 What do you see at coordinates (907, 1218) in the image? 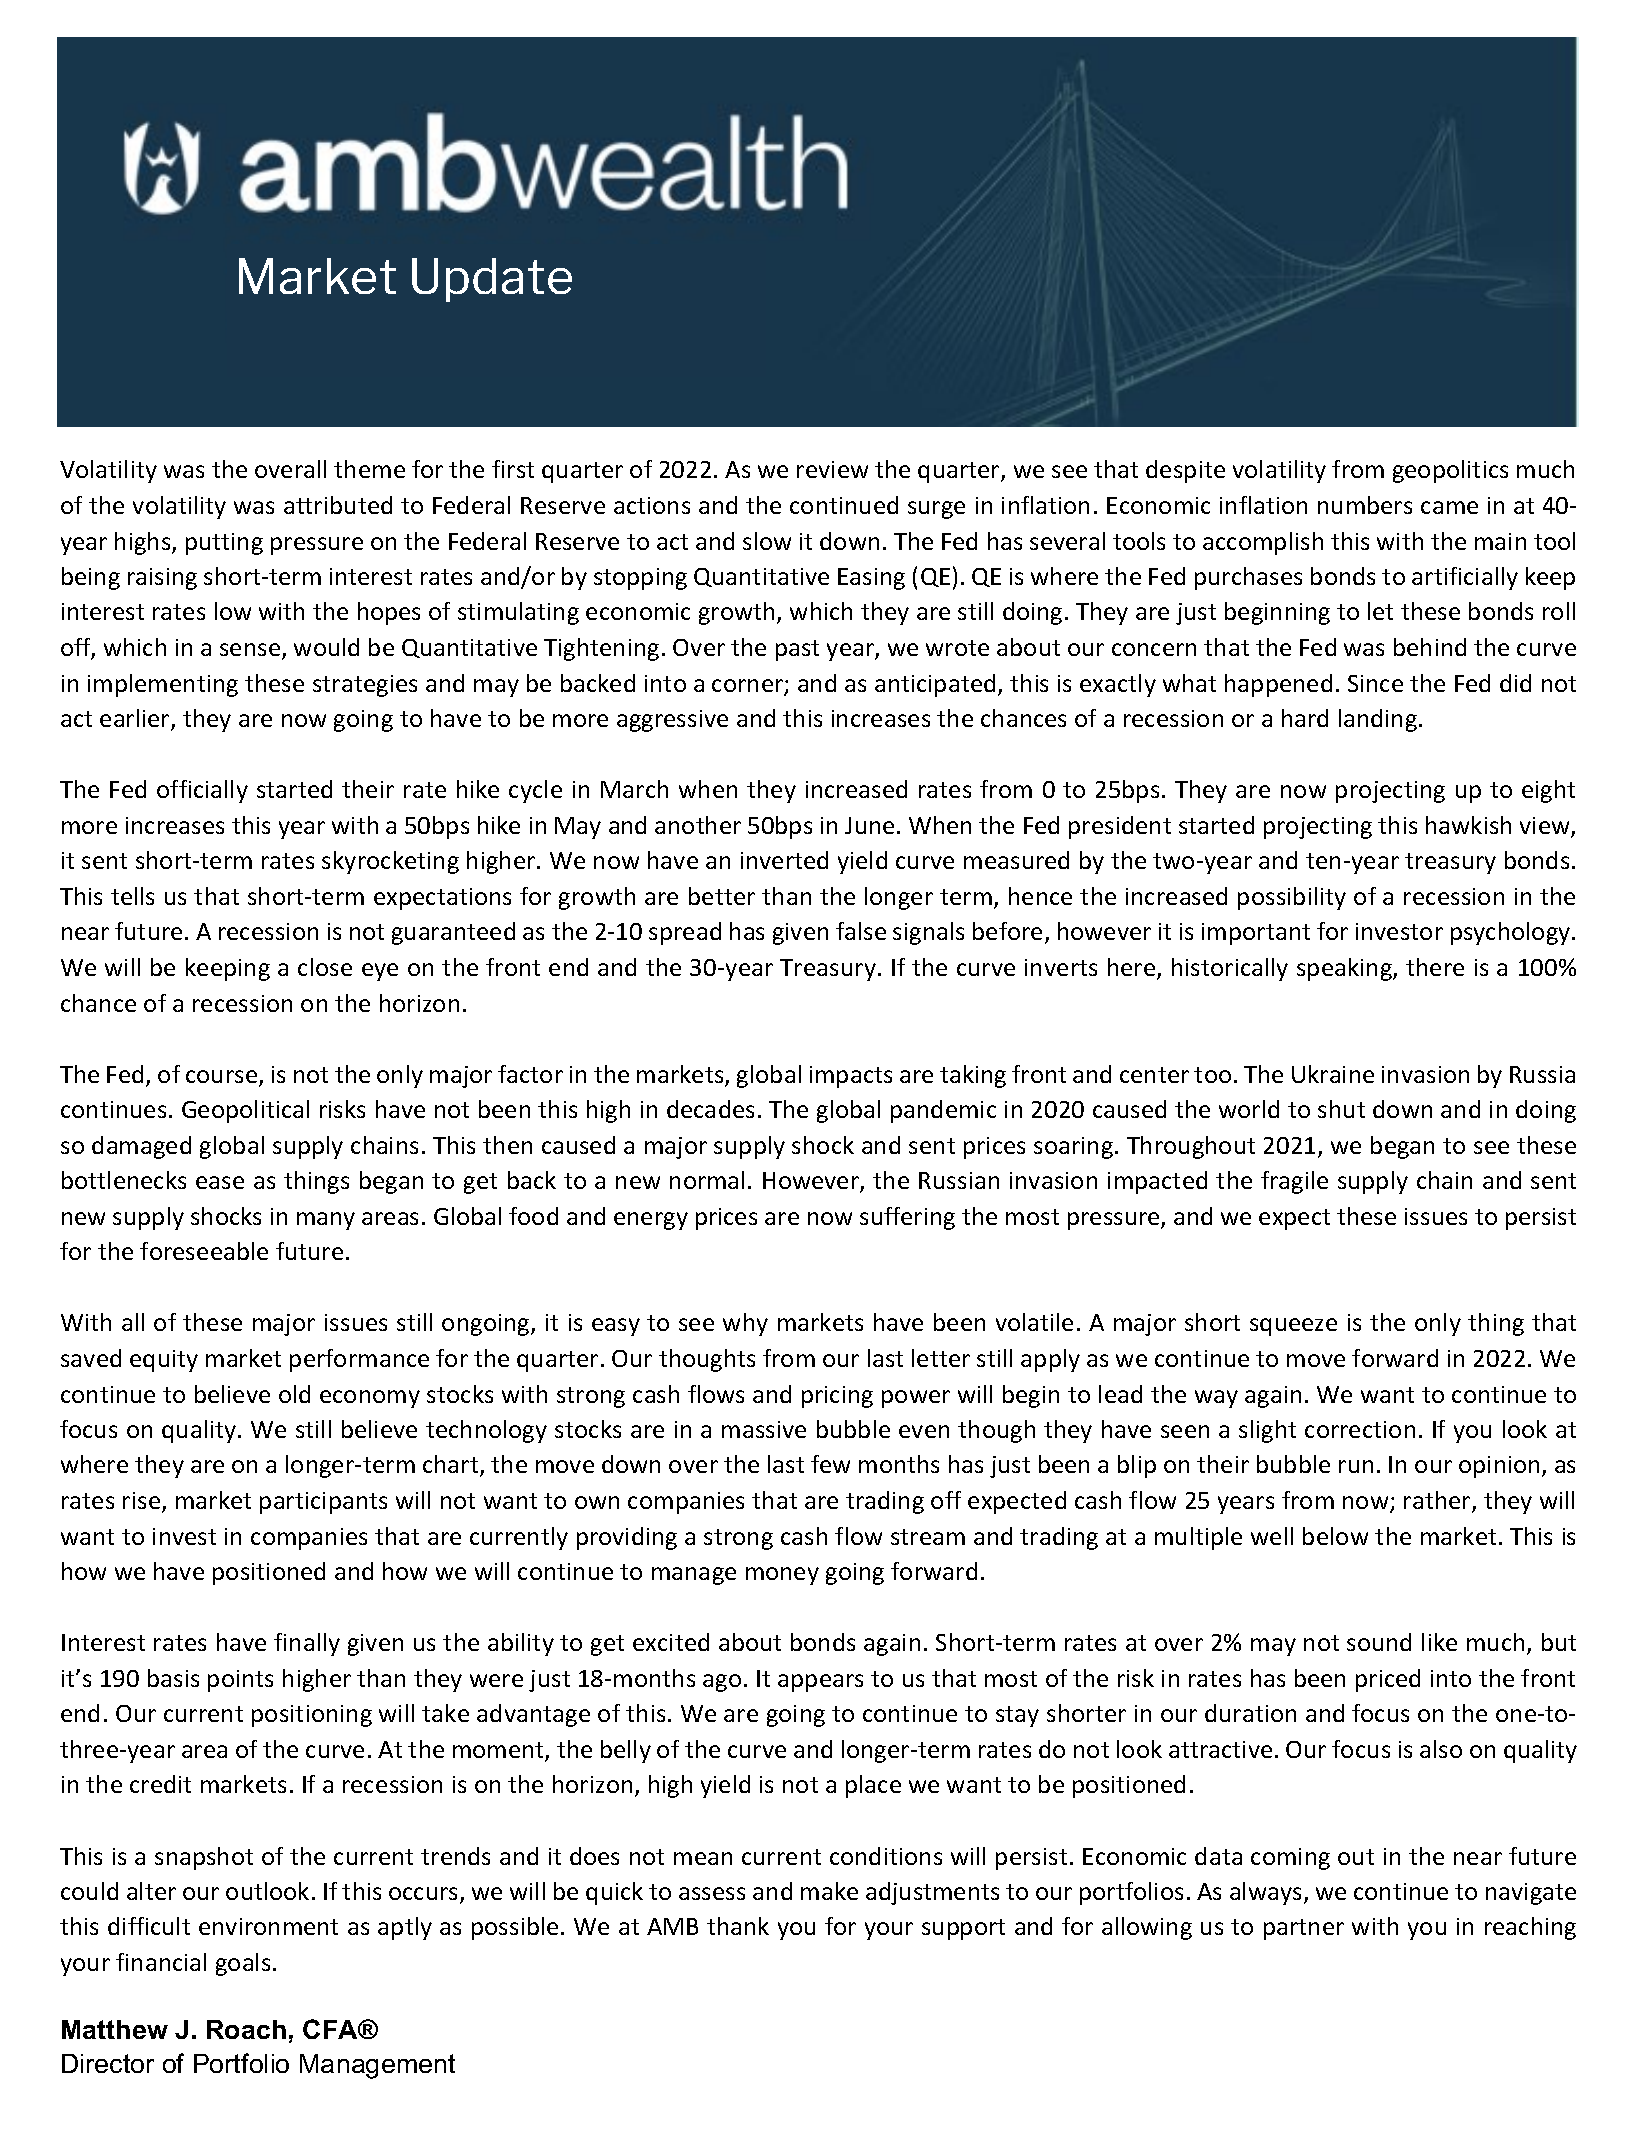
I see `suffering` at bounding box center [907, 1218].
